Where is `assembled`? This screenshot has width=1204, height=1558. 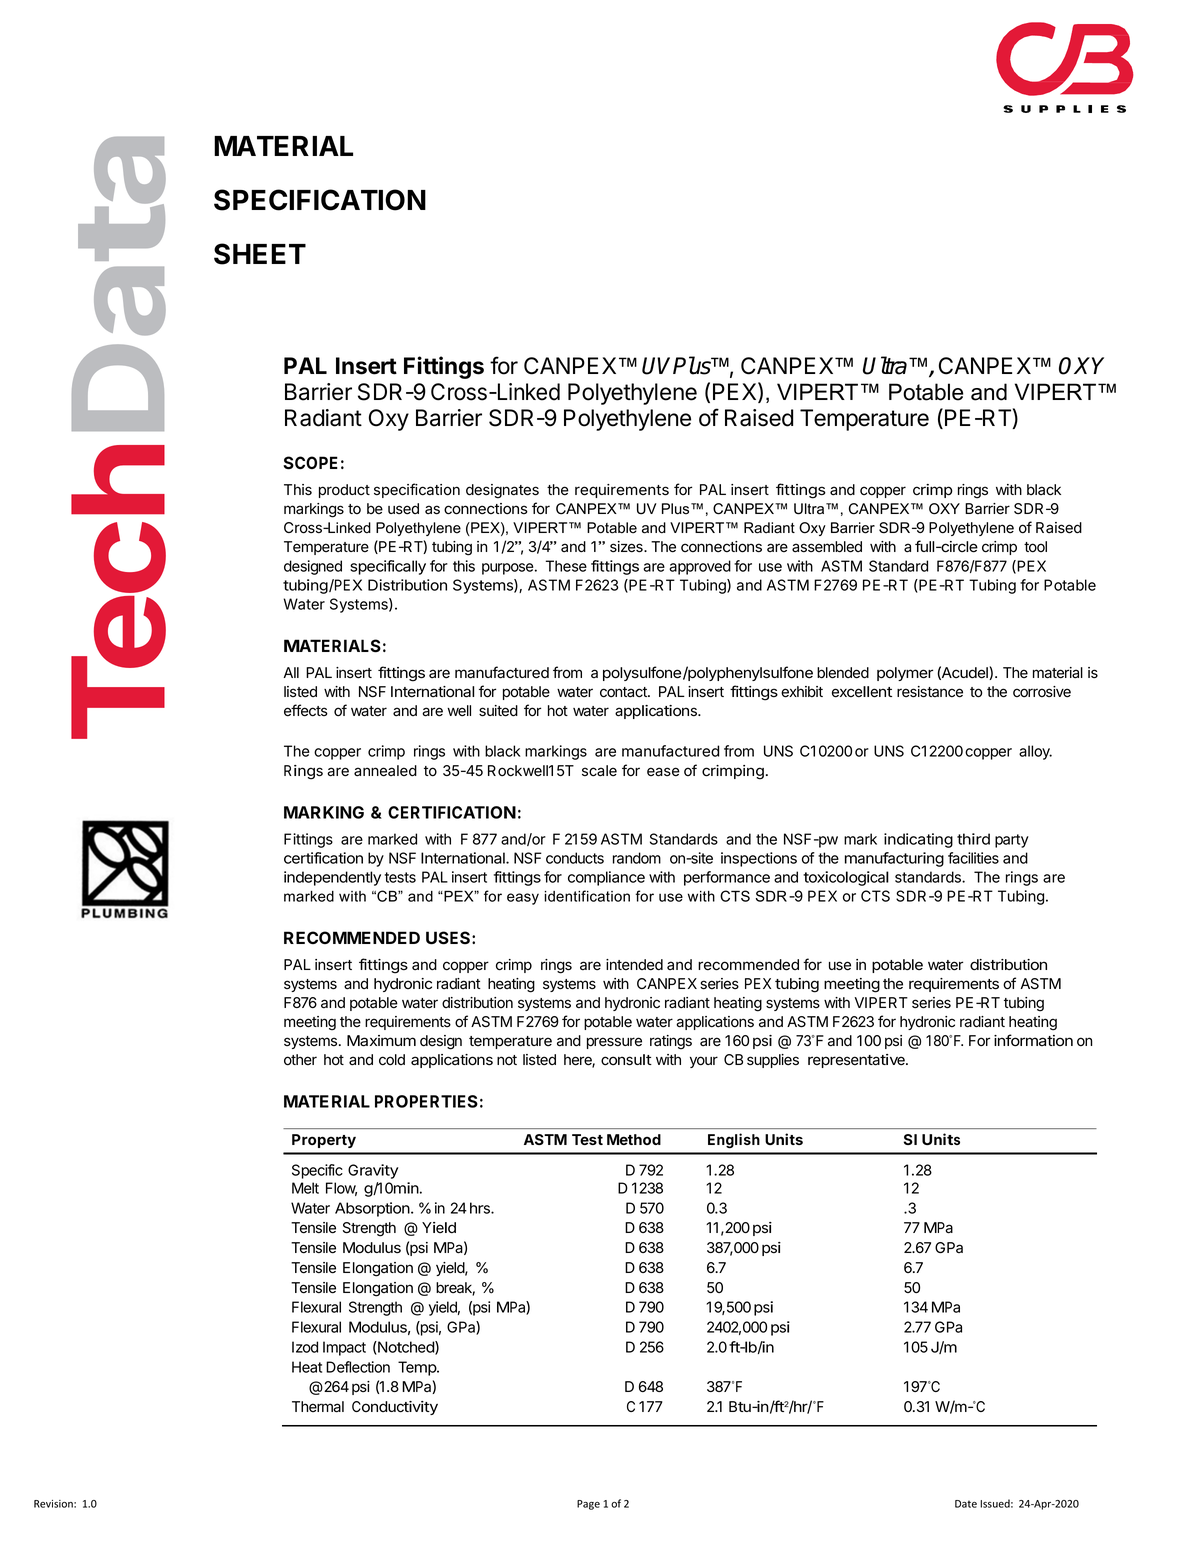
assembled is located at coordinates (827, 547).
